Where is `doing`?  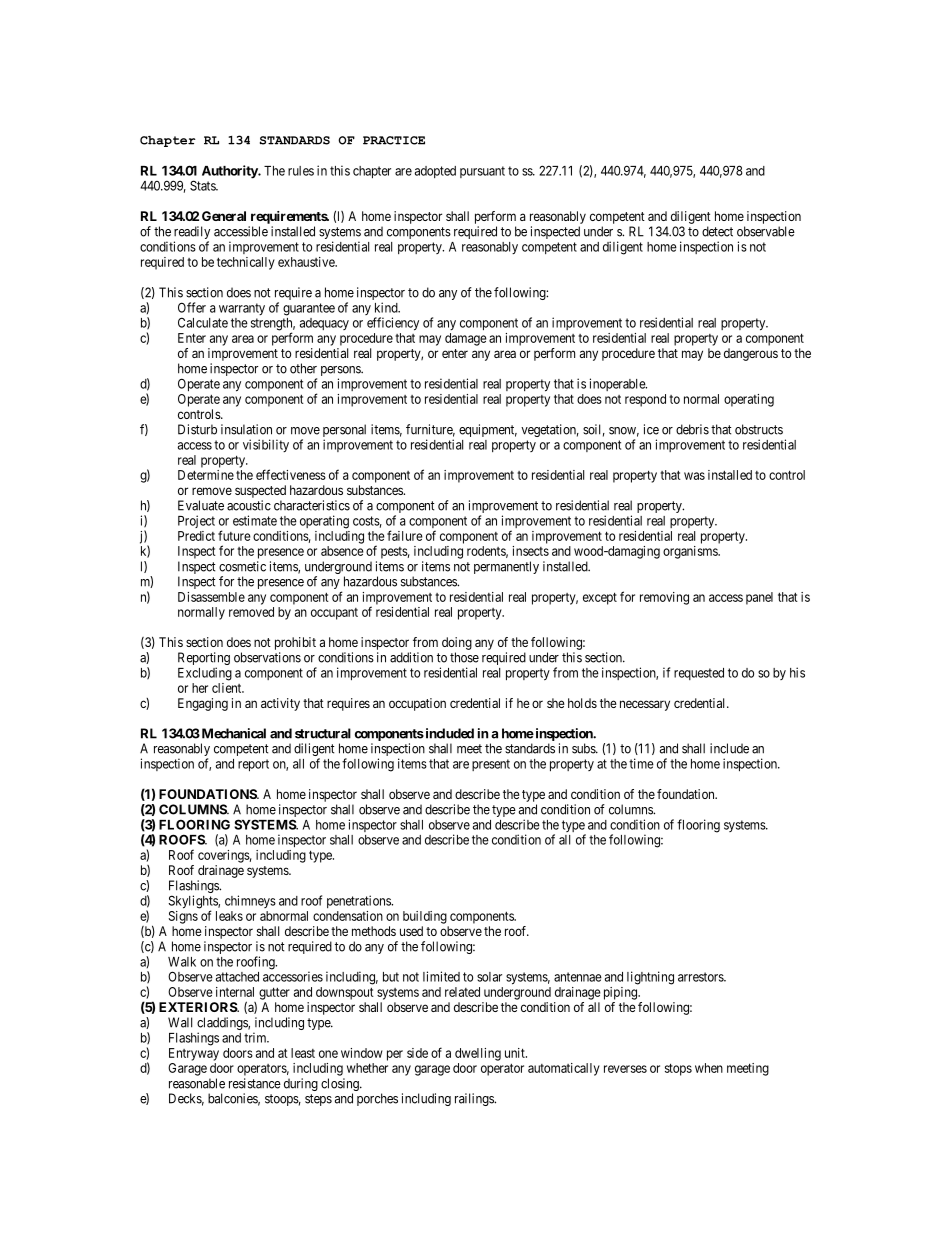
doing is located at coordinates (457, 643).
